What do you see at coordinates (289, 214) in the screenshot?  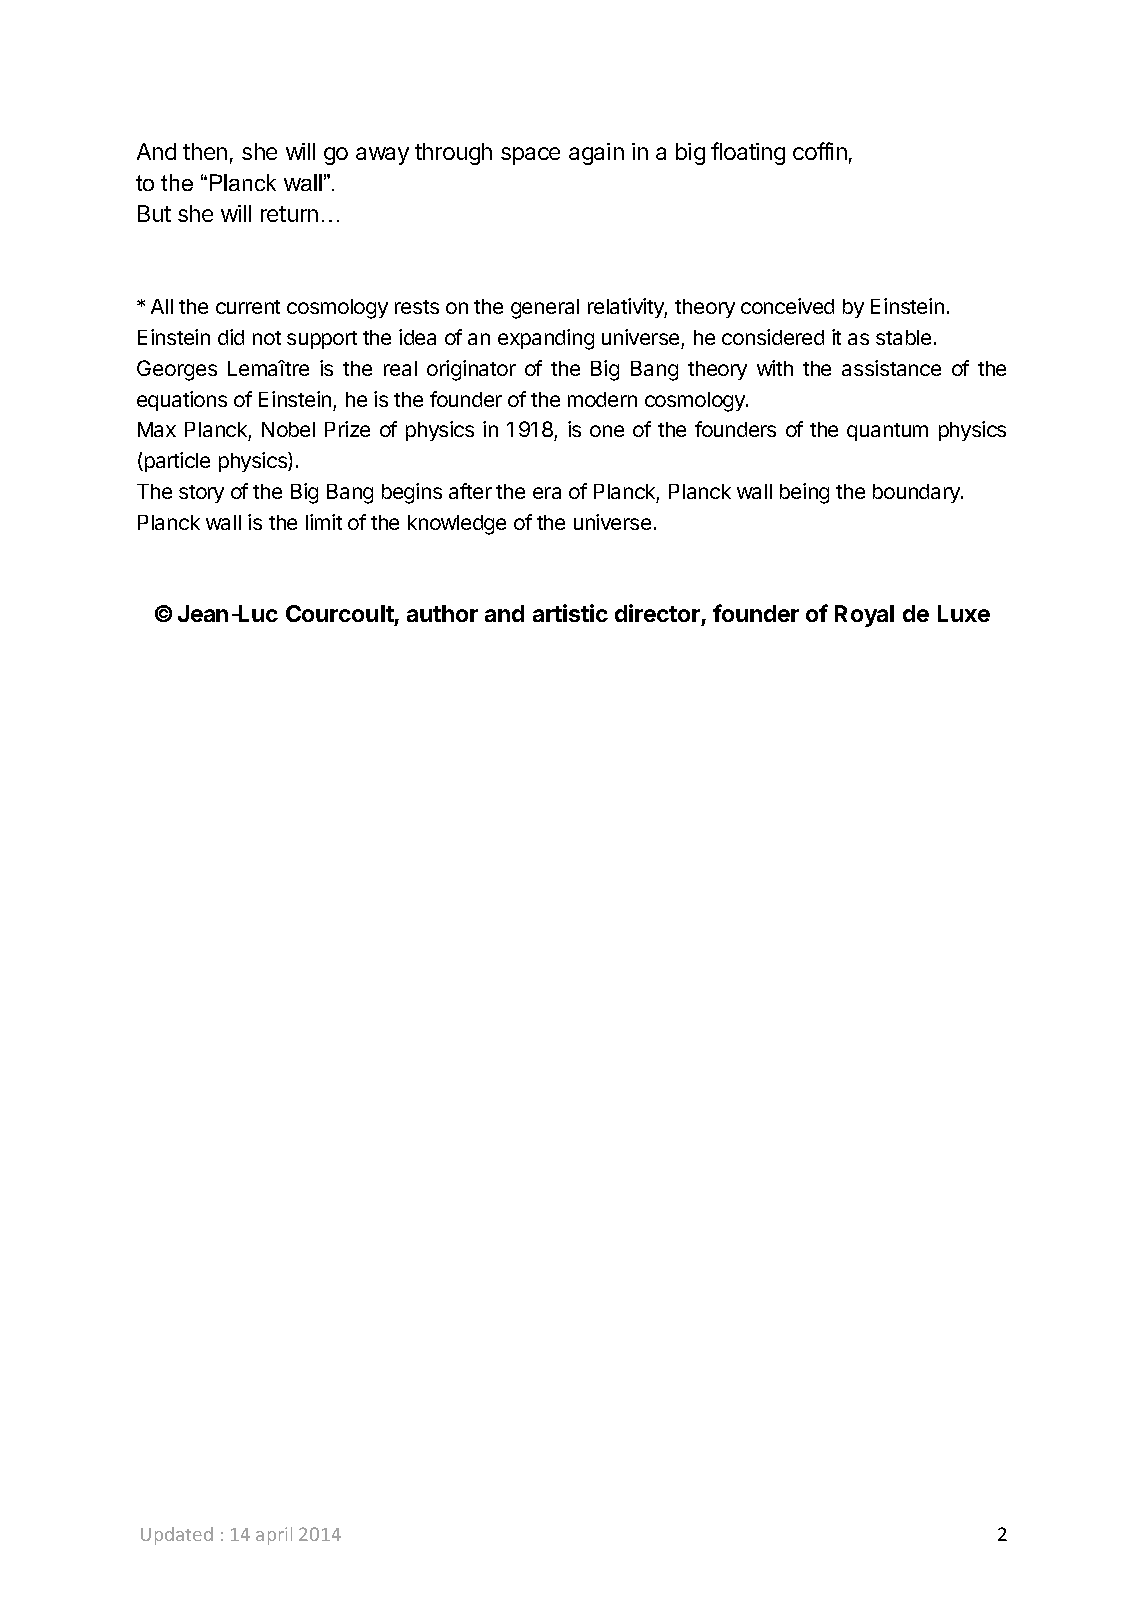 I see `return` at bounding box center [289, 214].
